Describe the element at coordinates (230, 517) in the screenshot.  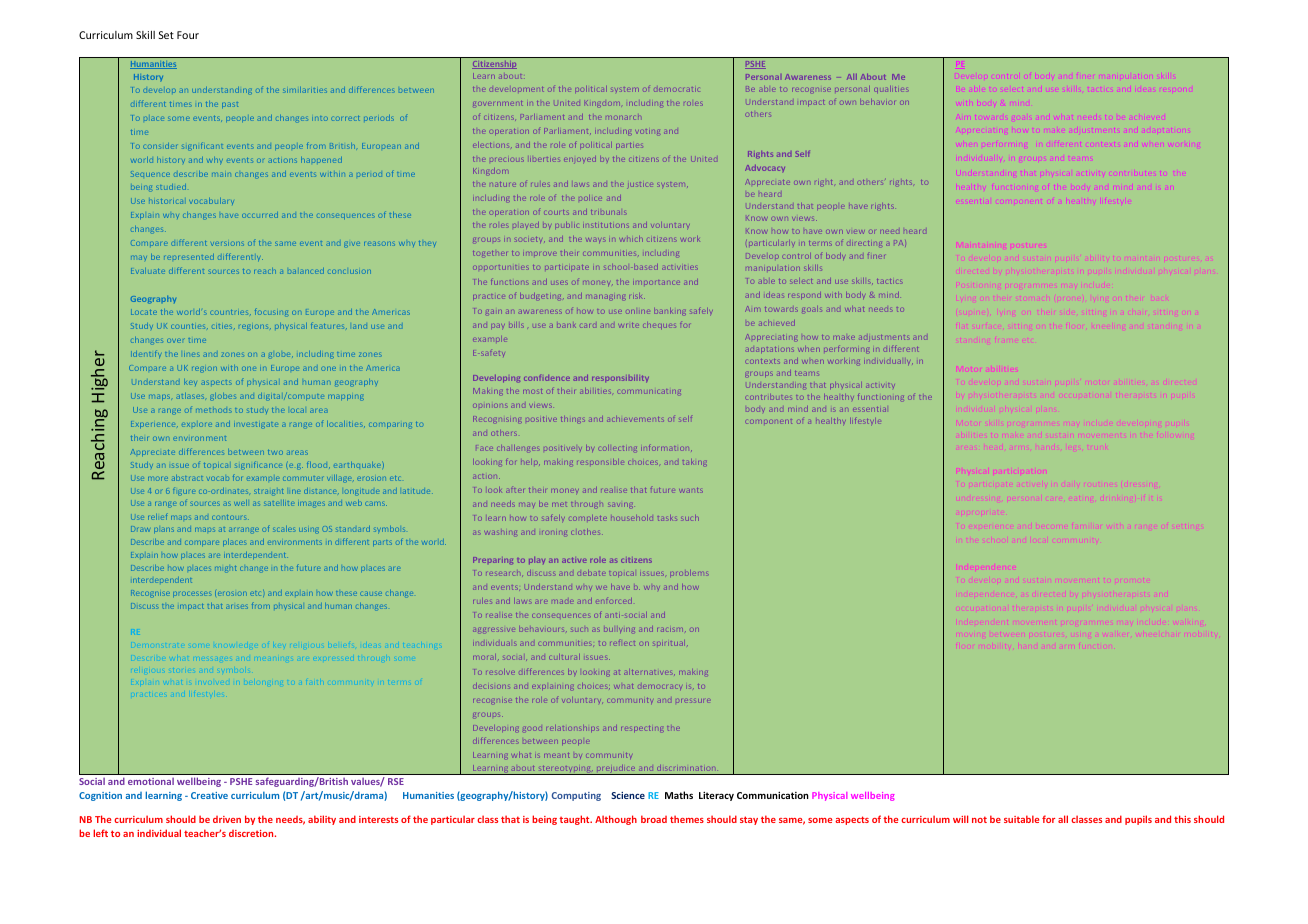
I see `contours` at that location.
